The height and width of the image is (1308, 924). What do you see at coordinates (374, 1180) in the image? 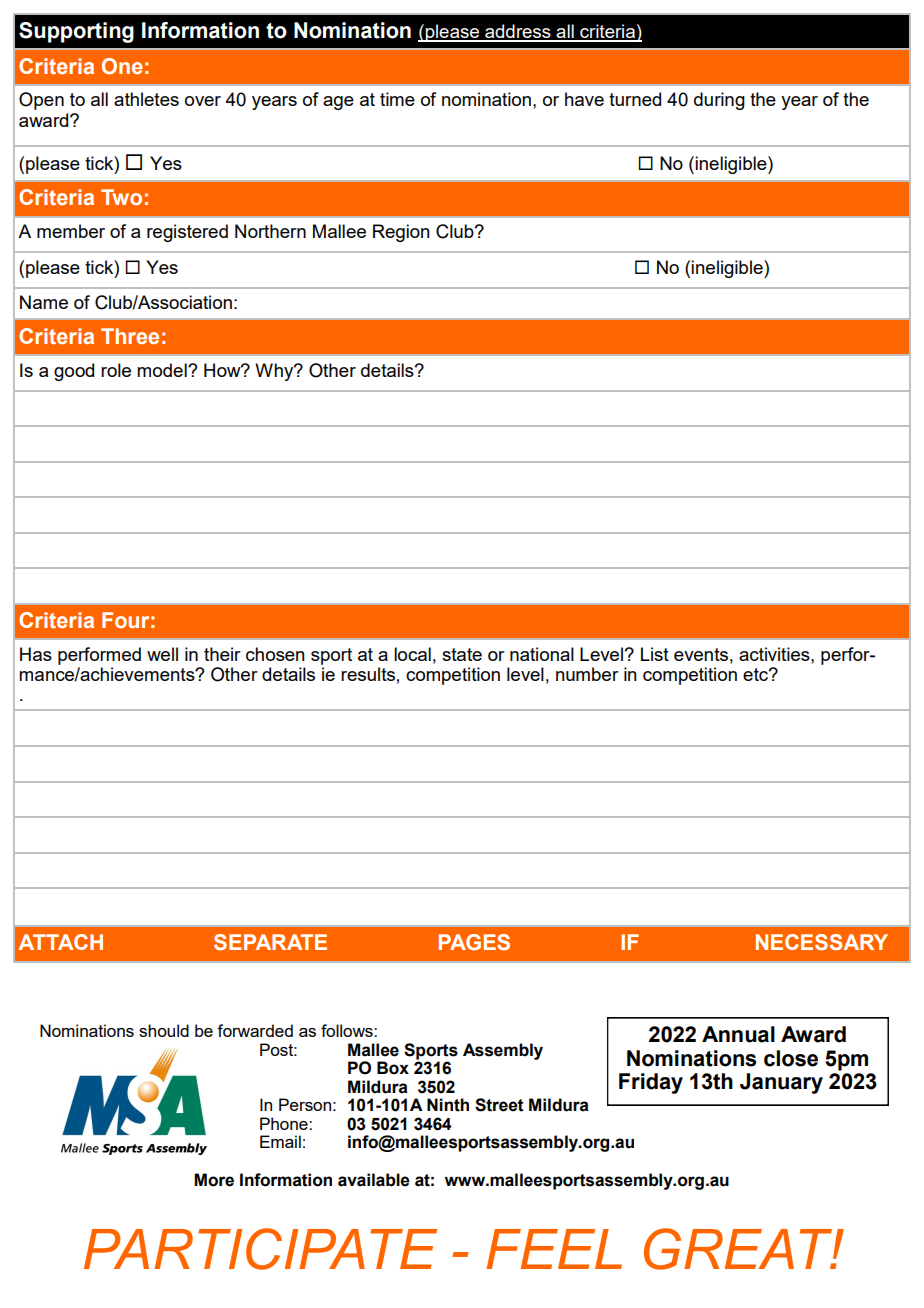
I see `available` at bounding box center [374, 1180].
